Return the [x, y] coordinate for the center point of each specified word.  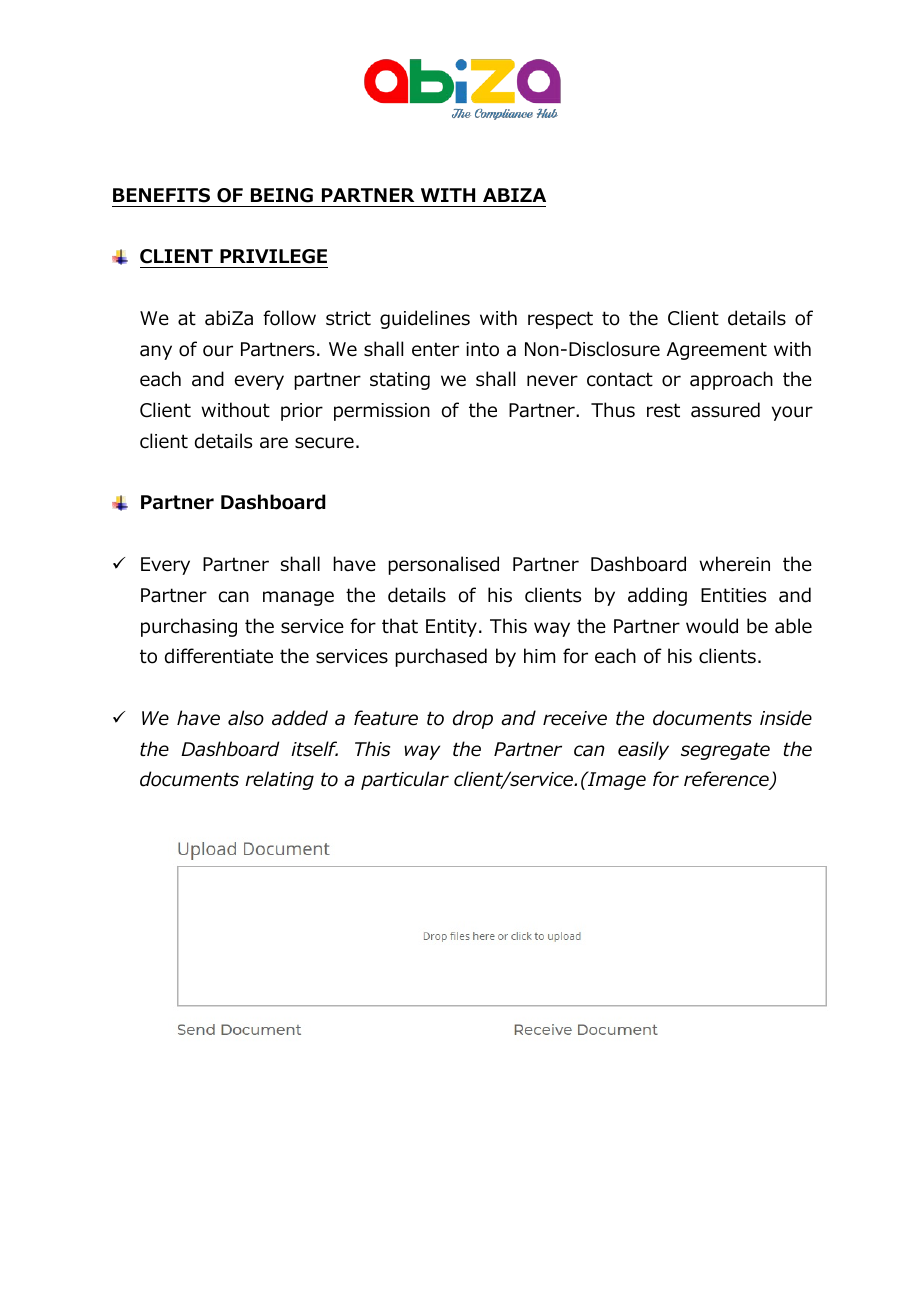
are [274, 443]
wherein [734, 564]
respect [560, 320]
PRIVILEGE [273, 256]
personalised [443, 565]
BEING [282, 195]
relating [279, 780]
